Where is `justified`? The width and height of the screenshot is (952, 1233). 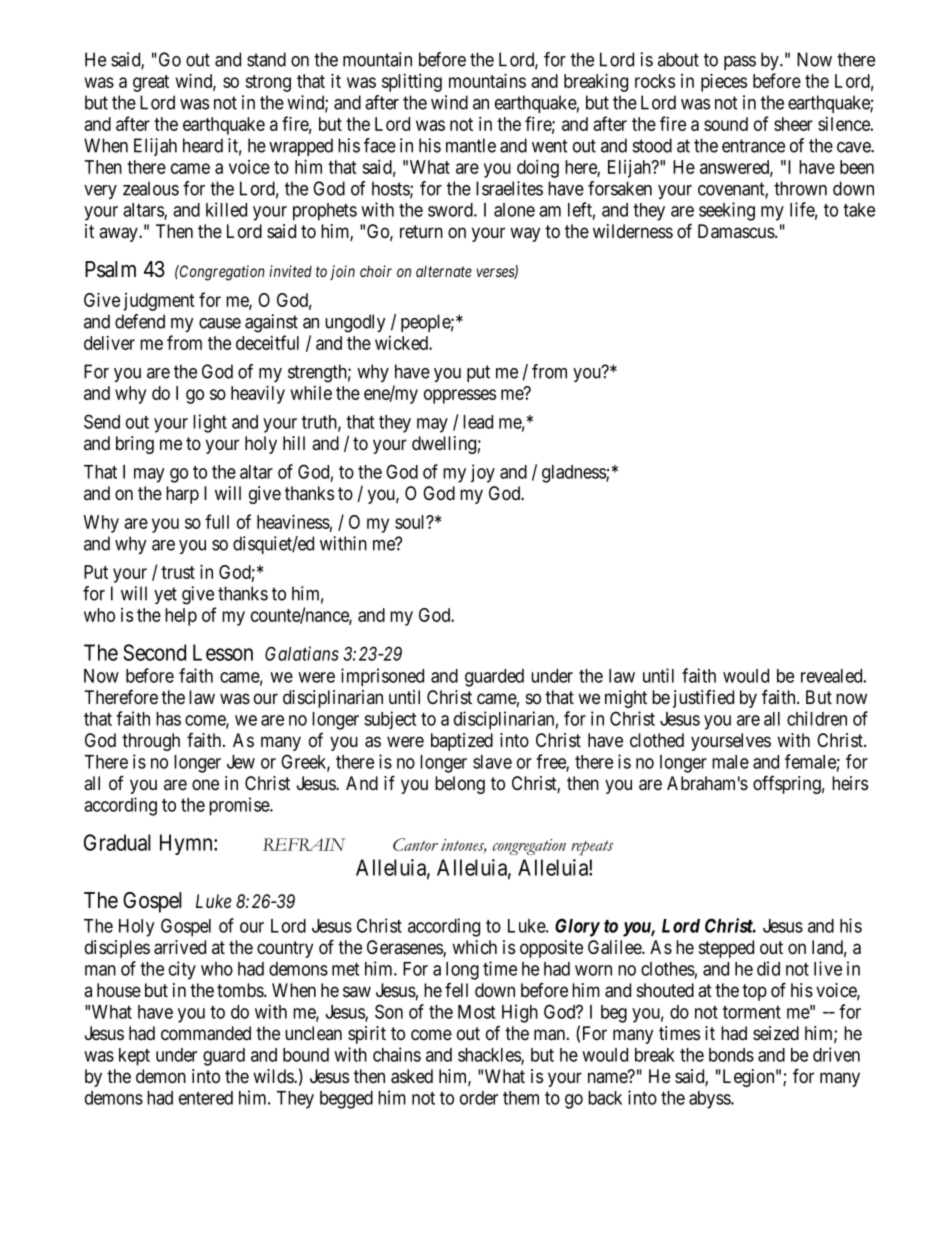
justified is located at coordinates (703, 699).
